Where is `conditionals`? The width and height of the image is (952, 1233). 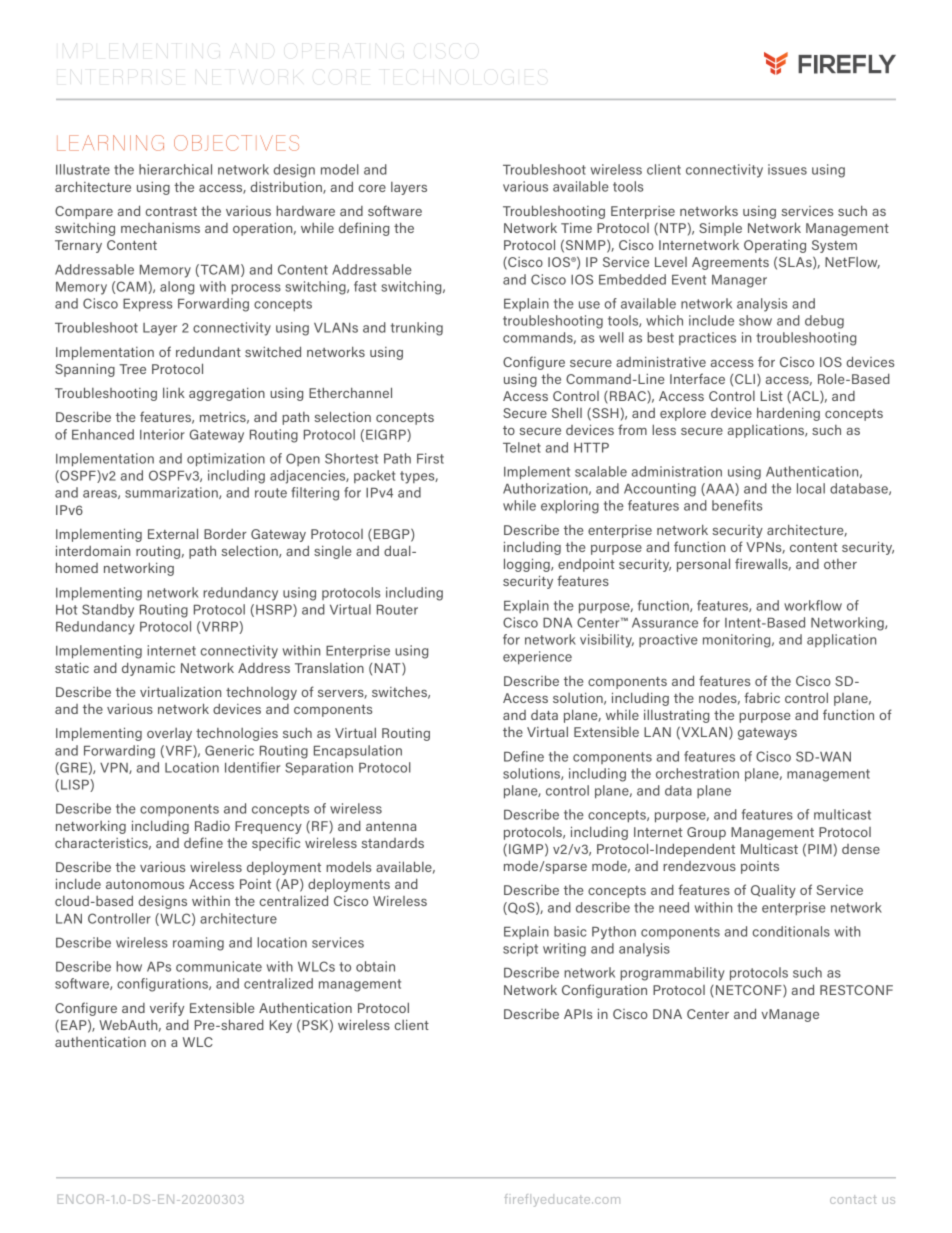
conditionals is located at coordinates (791, 931).
